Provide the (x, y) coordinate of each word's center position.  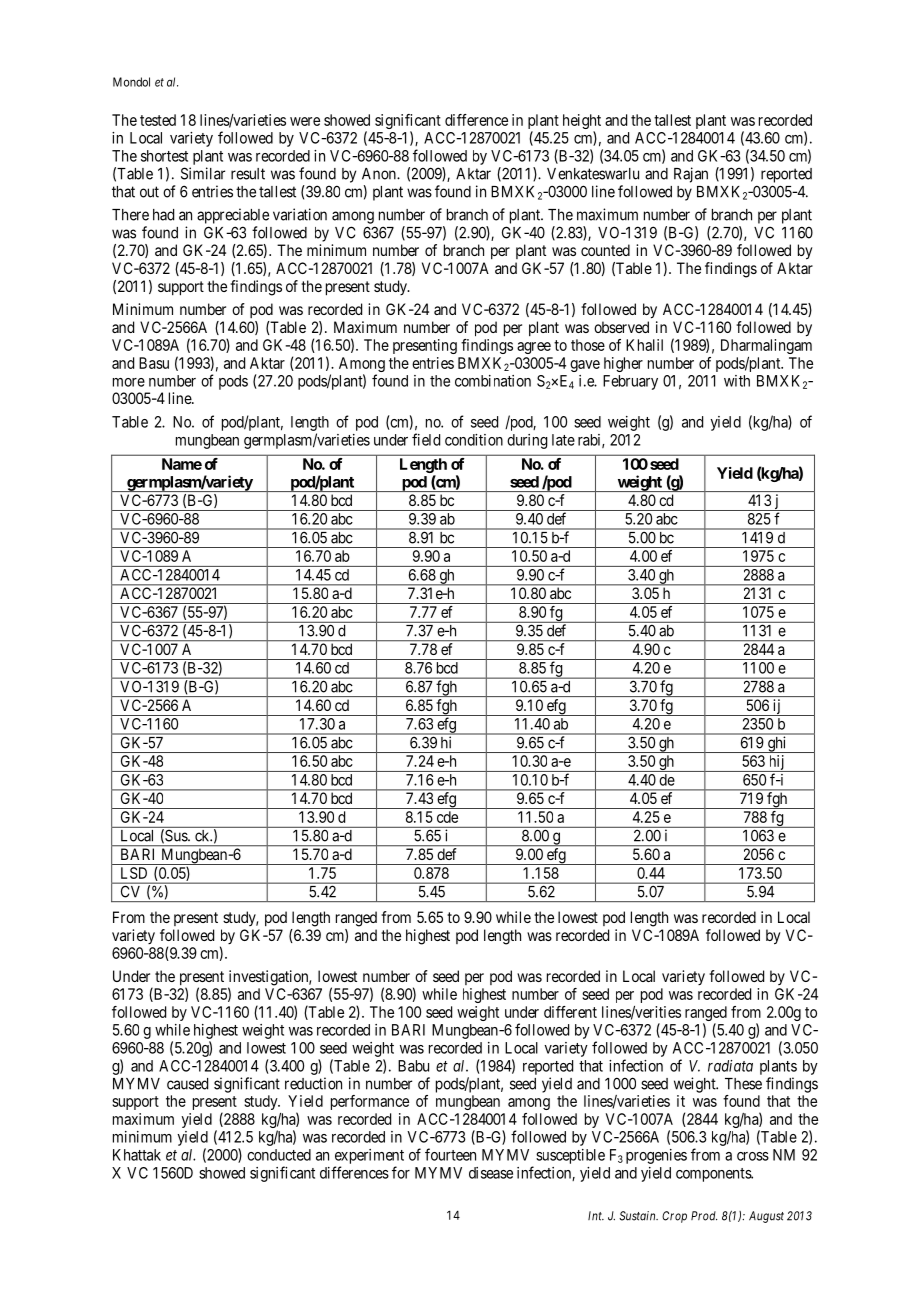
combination (493, 381)
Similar (203, 173)
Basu (154, 363)
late (563, 440)
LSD (134, 873)
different (570, 1012)
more (129, 382)
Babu (413, 1066)
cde (447, 817)
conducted (279, 1155)
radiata (730, 1066)
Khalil (644, 345)
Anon (380, 174)
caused (187, 1084)
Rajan (691, 175)
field (426, 439)
